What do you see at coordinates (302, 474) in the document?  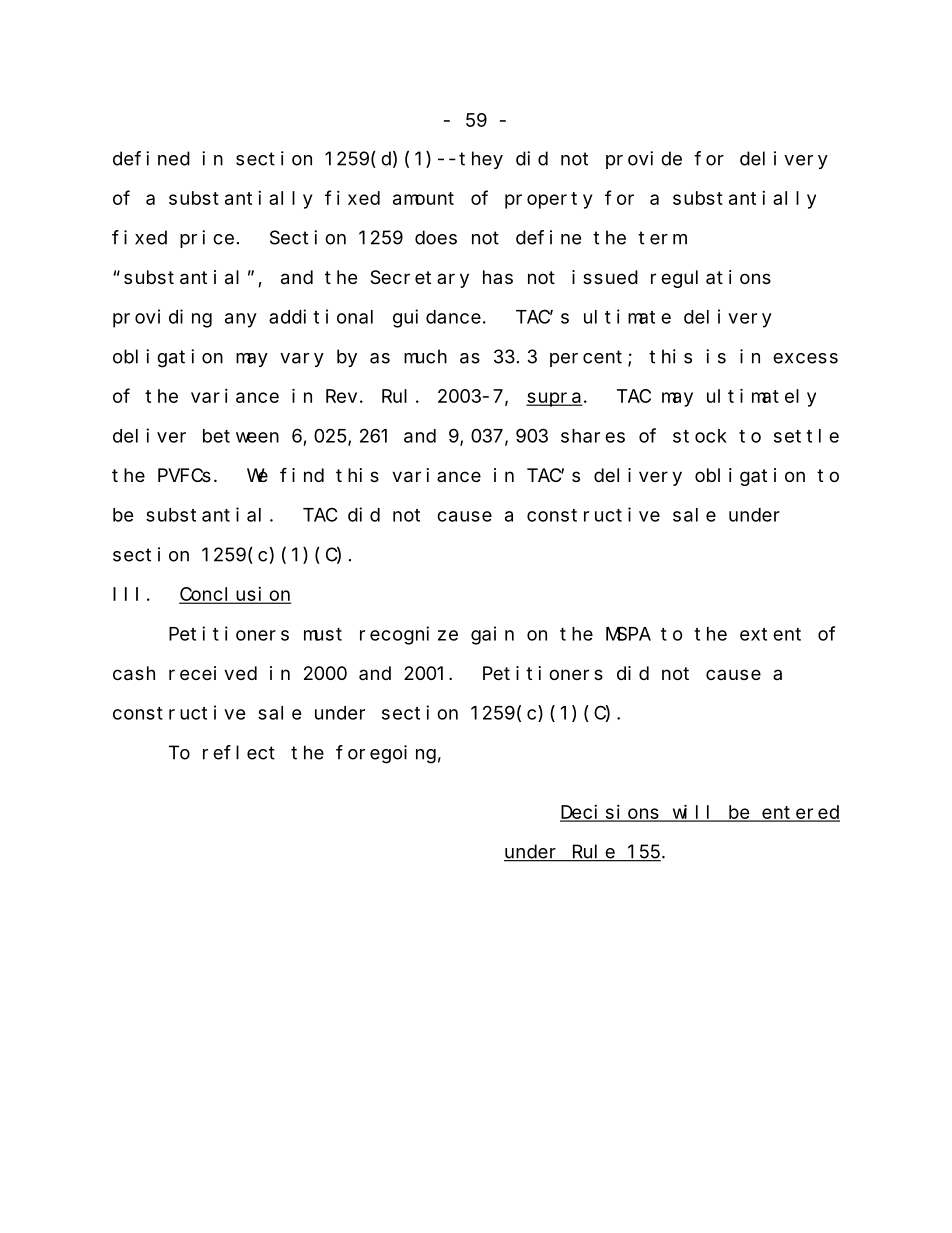 I see `find` at bounding box center [302, 474].
